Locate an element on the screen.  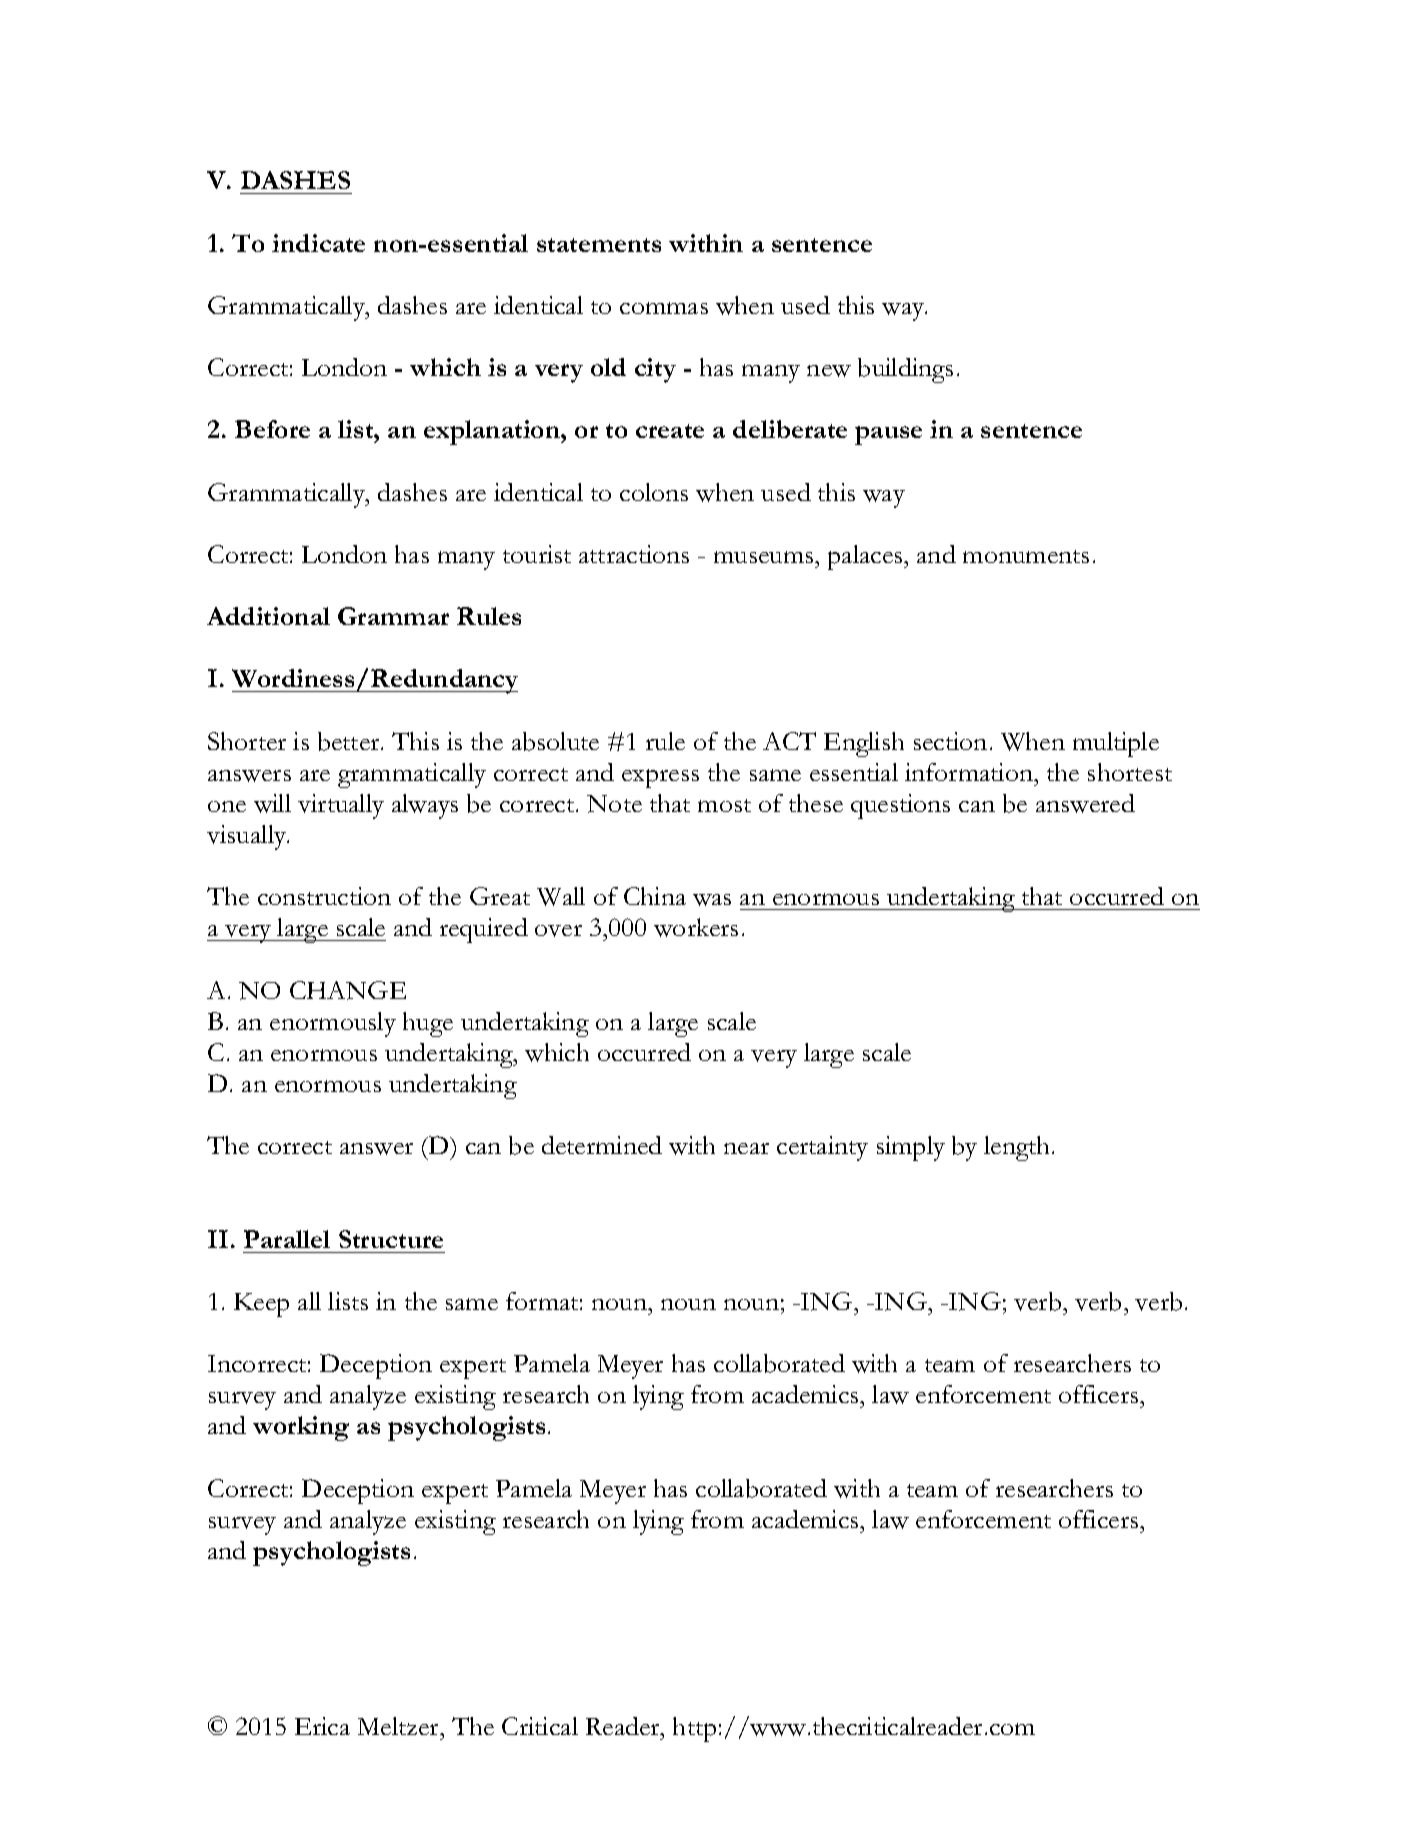
virtually is located at coordinates (341, 806).
